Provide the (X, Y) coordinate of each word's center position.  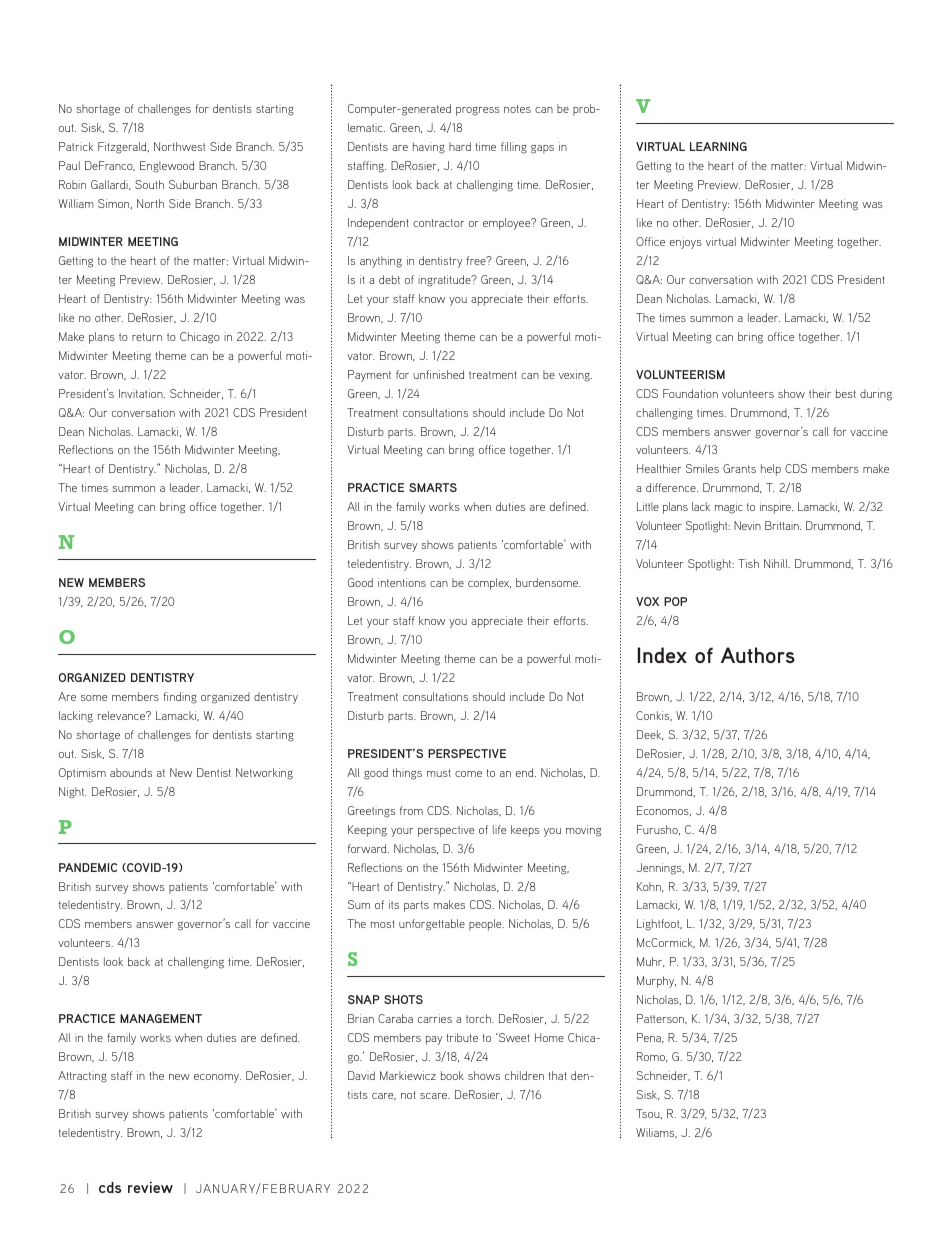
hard (460, 146)
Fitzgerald (123, 148)
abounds (131, 772)
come (468, 774)
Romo (652, 1057)
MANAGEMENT (161, 1018)
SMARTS (433, 487)
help (771, 470)
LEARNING (718, 146)
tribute (462, 1037)
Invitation (142, 393)
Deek (650, 735)
